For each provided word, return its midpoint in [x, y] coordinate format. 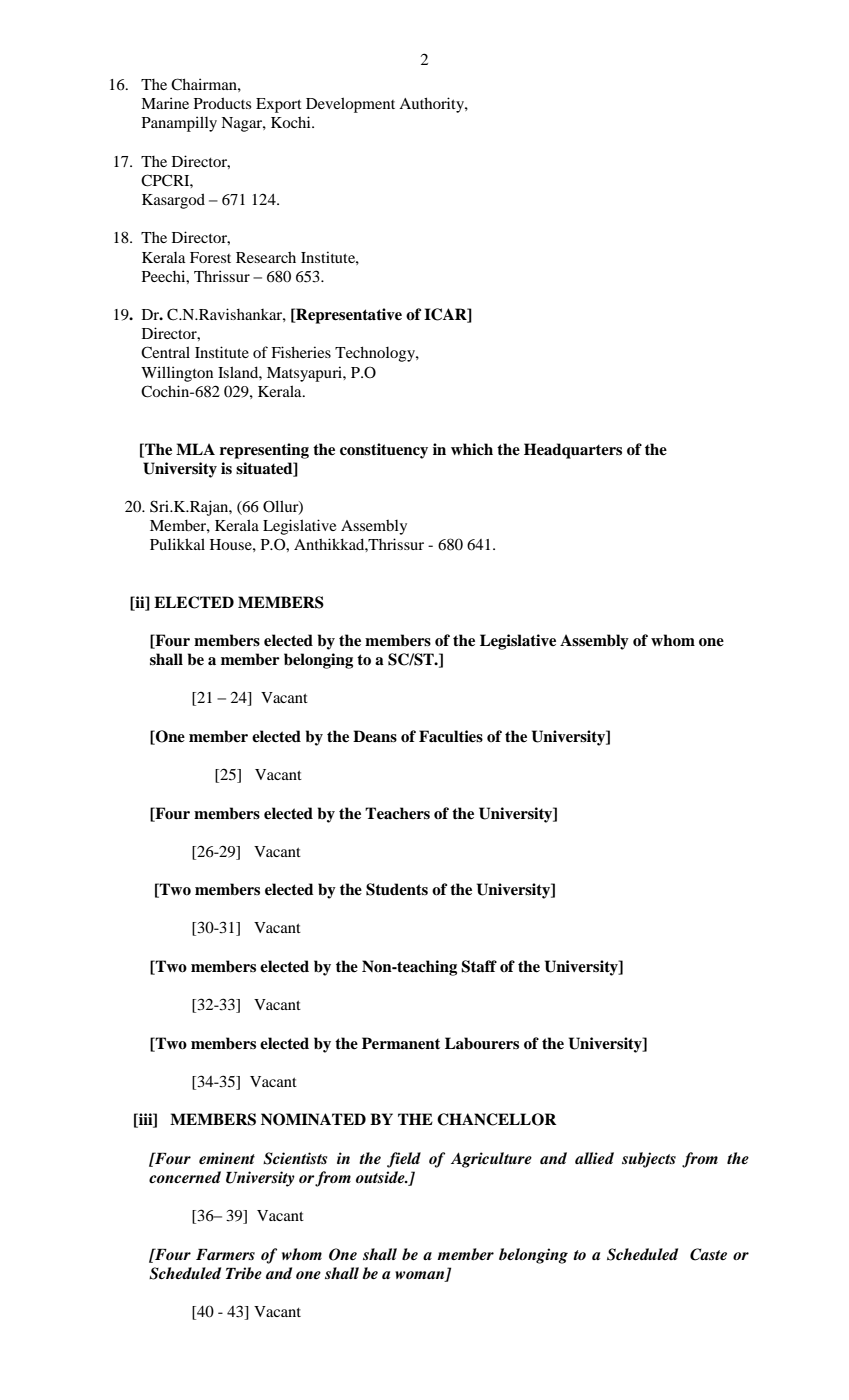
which [472, 449]
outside [381, 1177]
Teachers [397, 813]
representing [264, 451]
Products [222, 103]
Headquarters [573, 451]
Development [350, 105]
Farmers [225, 1254]
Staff [479, 966]
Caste [708, 1254]
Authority [432, 105]
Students [397, 889]
